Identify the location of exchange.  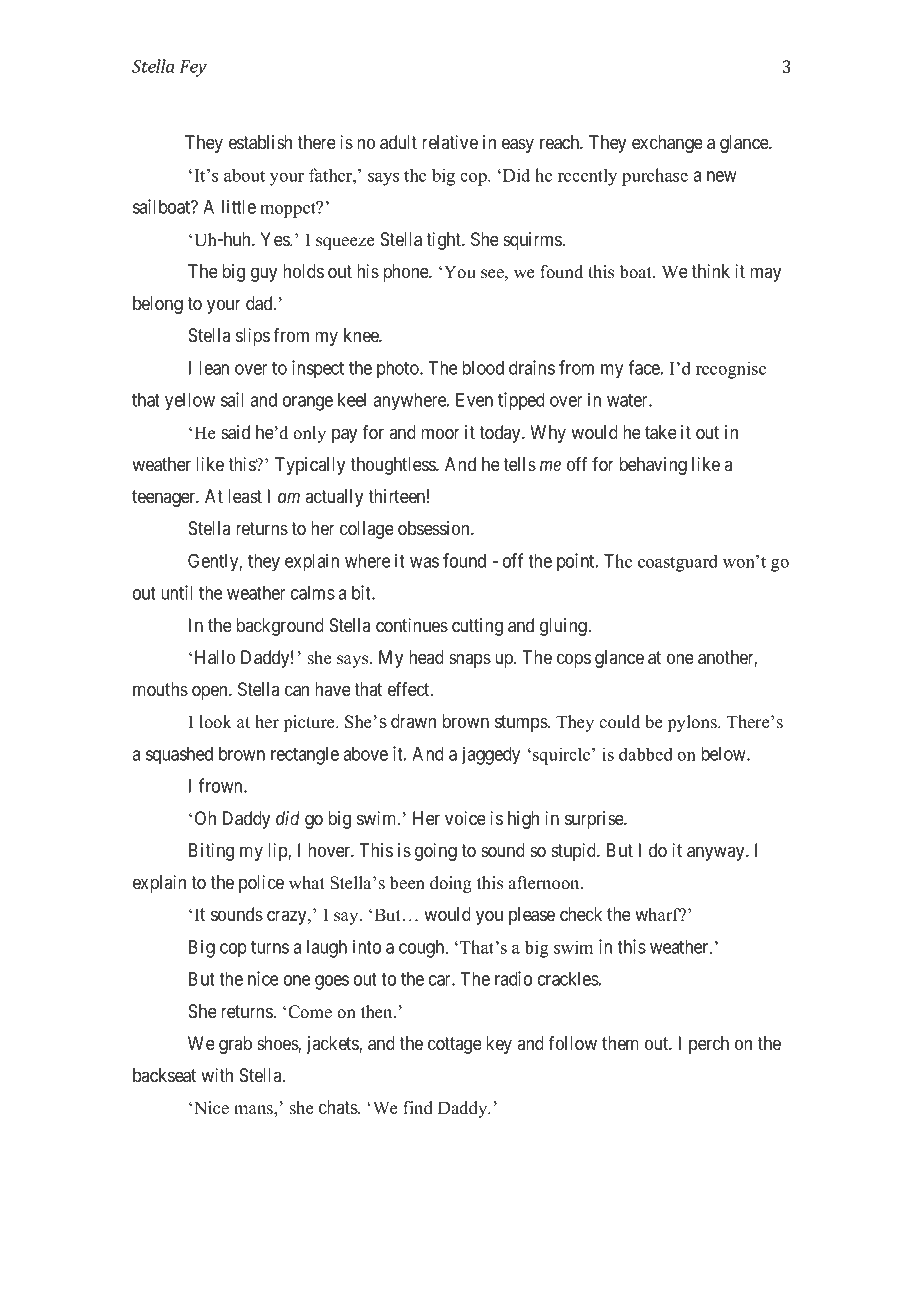
(667, 144).
